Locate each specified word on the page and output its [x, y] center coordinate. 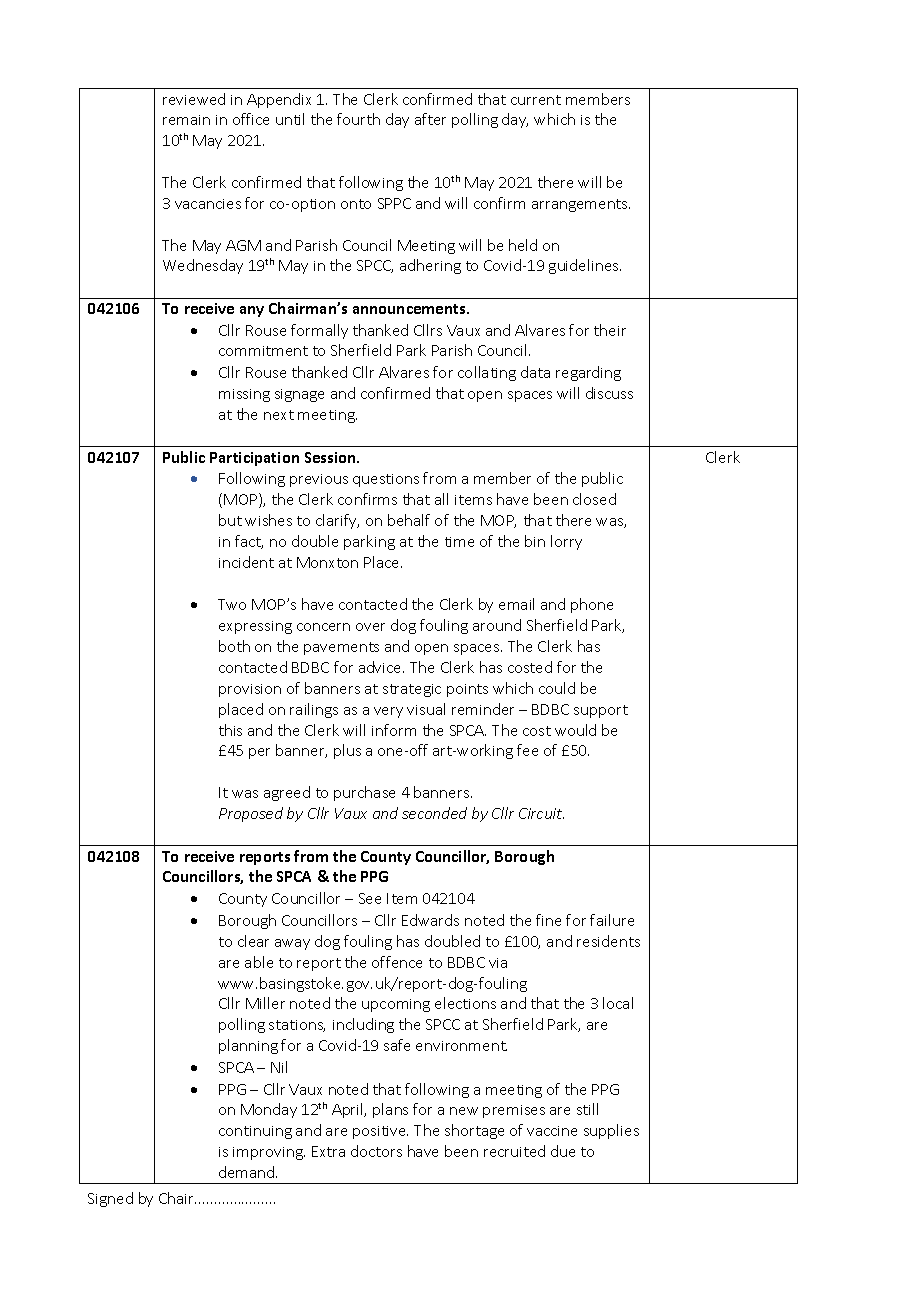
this [230, 730]
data [535, 372]
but [230, 520]
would [575, 730]
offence [397, 962]
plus [347, 751]
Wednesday [203, 266]
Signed [110, 1199]
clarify [337, 521]
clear [253, 941]
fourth [358, 119]
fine [548, 920]
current [536, 100]
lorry [566, 542]
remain [186, 120]
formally [319, 331]
